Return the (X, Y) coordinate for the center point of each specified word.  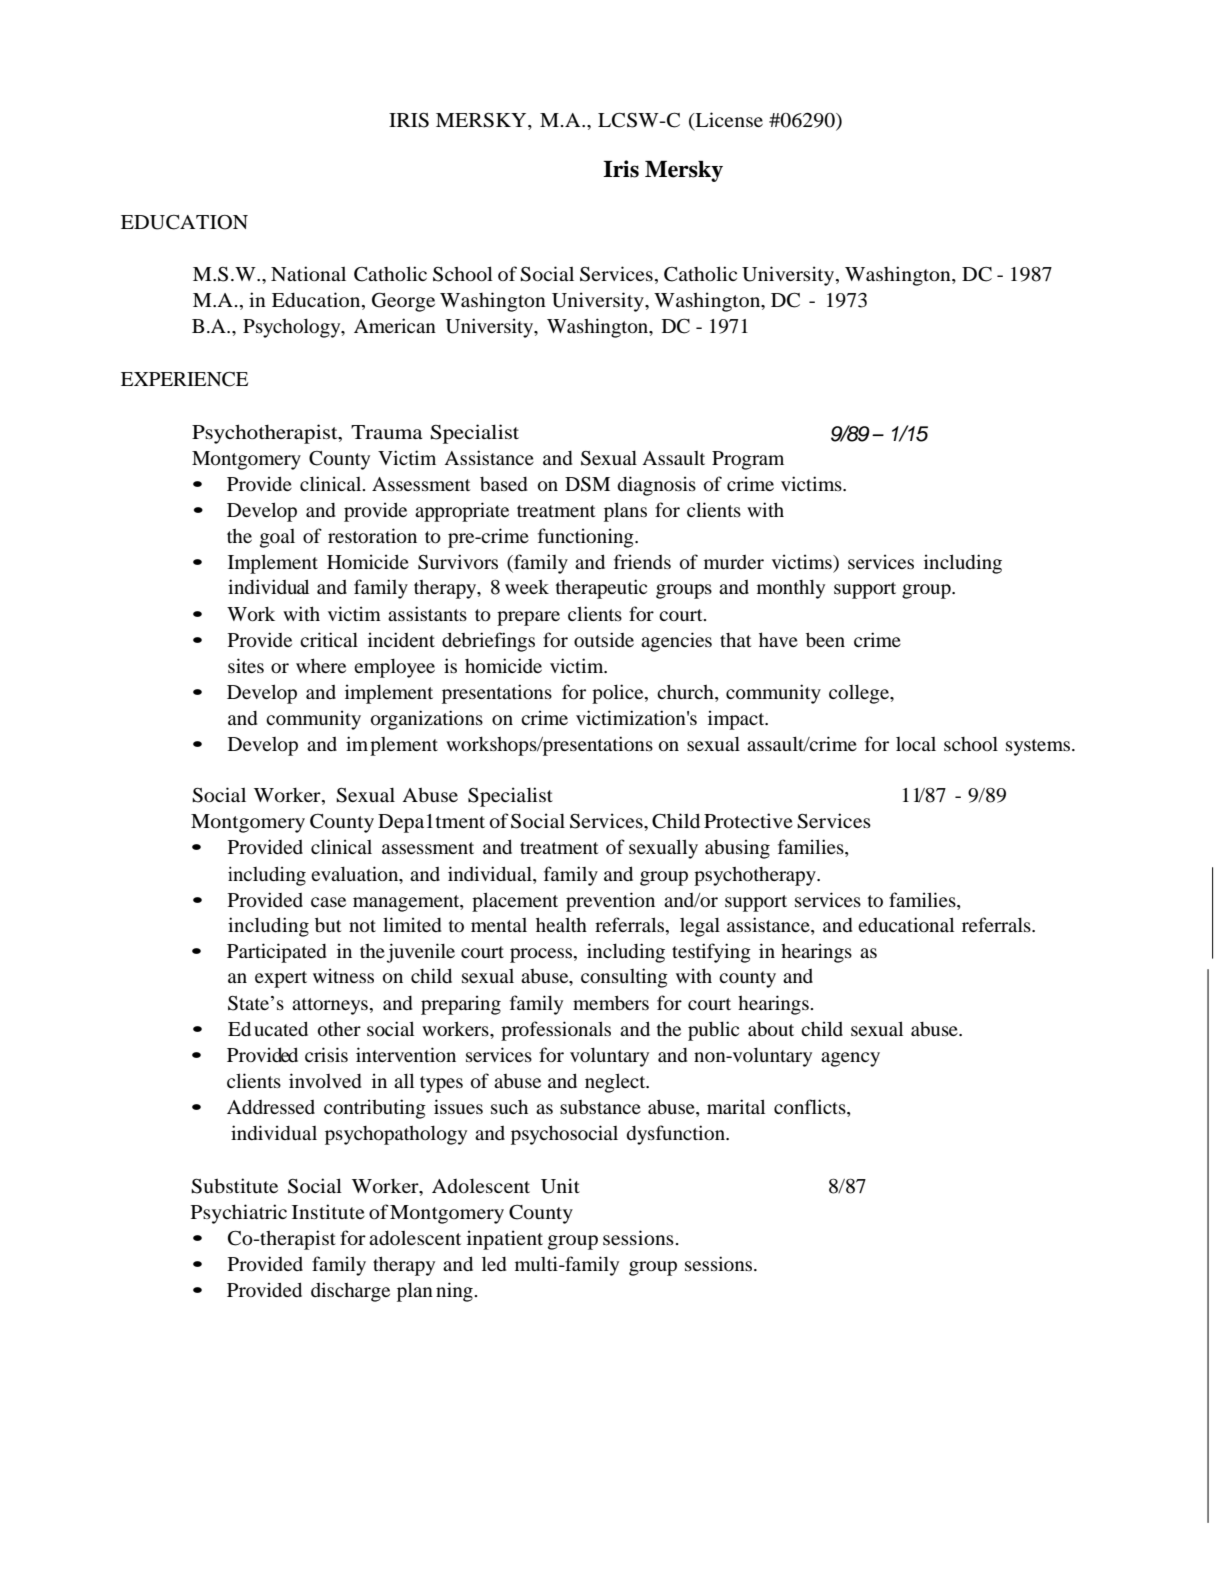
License (728, 121)
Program (748, 460)
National (308, 274)
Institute (328, 1211)
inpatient (505, 1240)
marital (736, 1106)
